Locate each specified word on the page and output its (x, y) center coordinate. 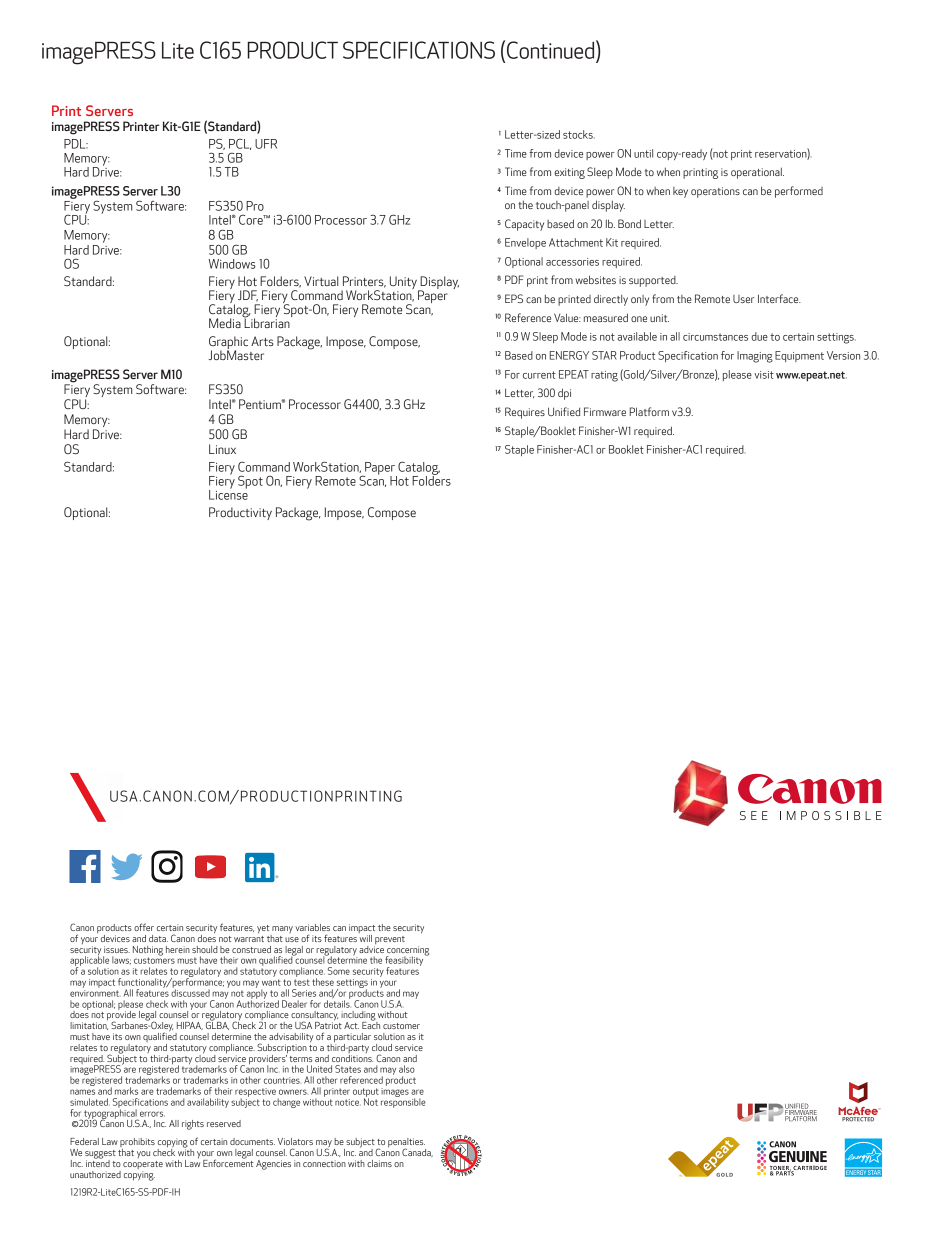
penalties (407, 1144)
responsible (403, 1102)
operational (757, 173)
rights (193, 1125)
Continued (552, 49)
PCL (240, 144)
